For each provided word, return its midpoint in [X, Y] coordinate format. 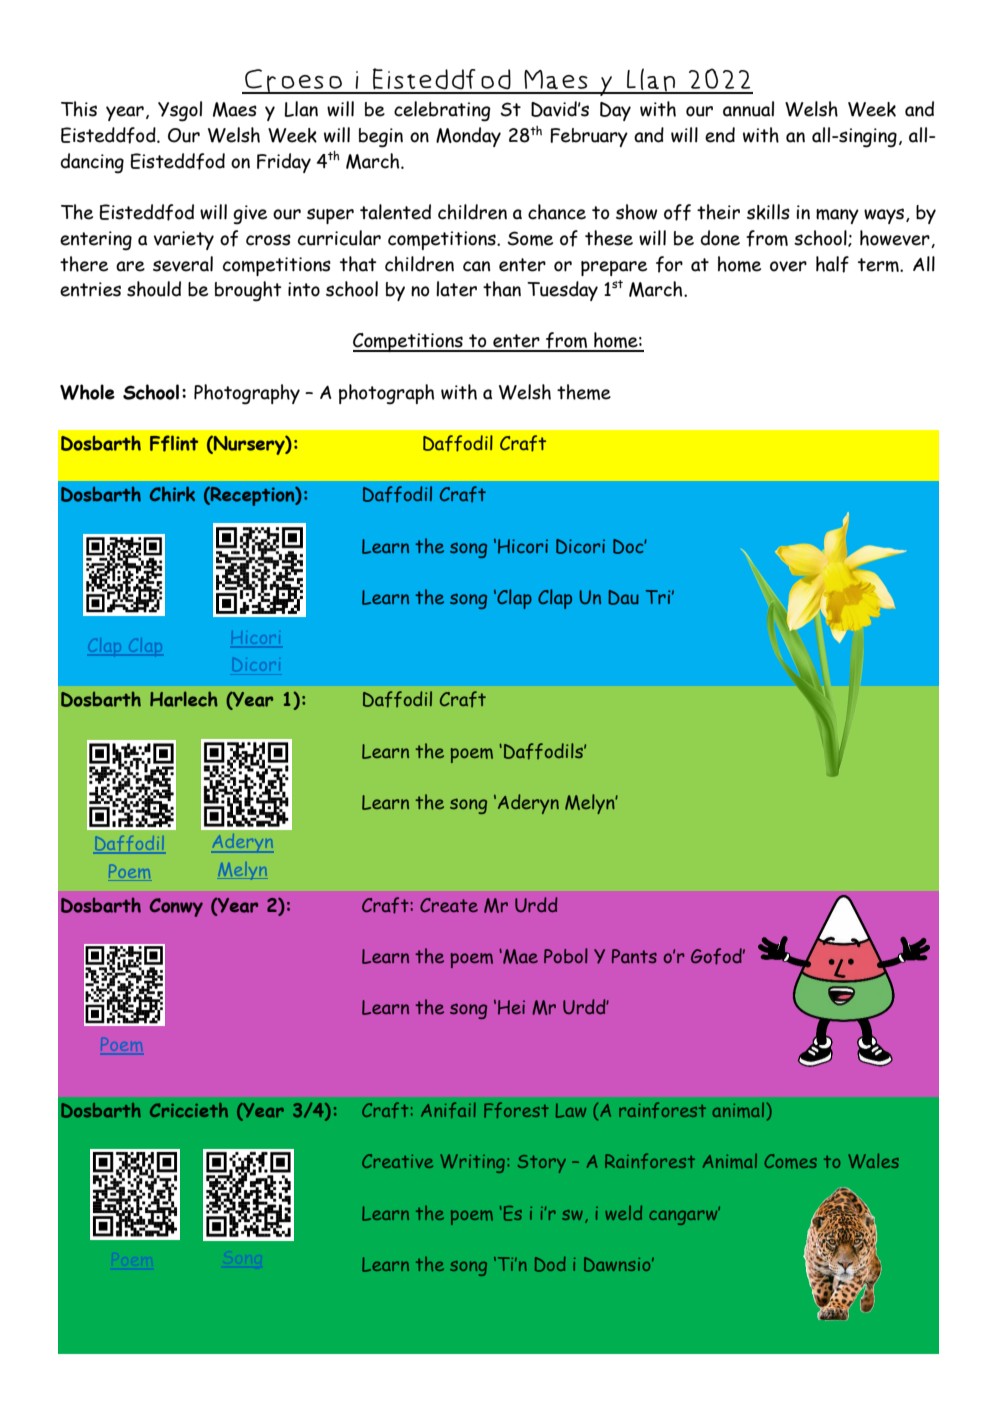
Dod [550, 1264]
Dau [623, 597]
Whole [87, 392]
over [788, 266]
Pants [634, 956]
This [79, 109]
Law [571, 1110]
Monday [468, 137]
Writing [472, 1163]
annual [748, 109]
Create [449, 905]
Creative [397, 1161]
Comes [791, 1161]
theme [584, 392]
